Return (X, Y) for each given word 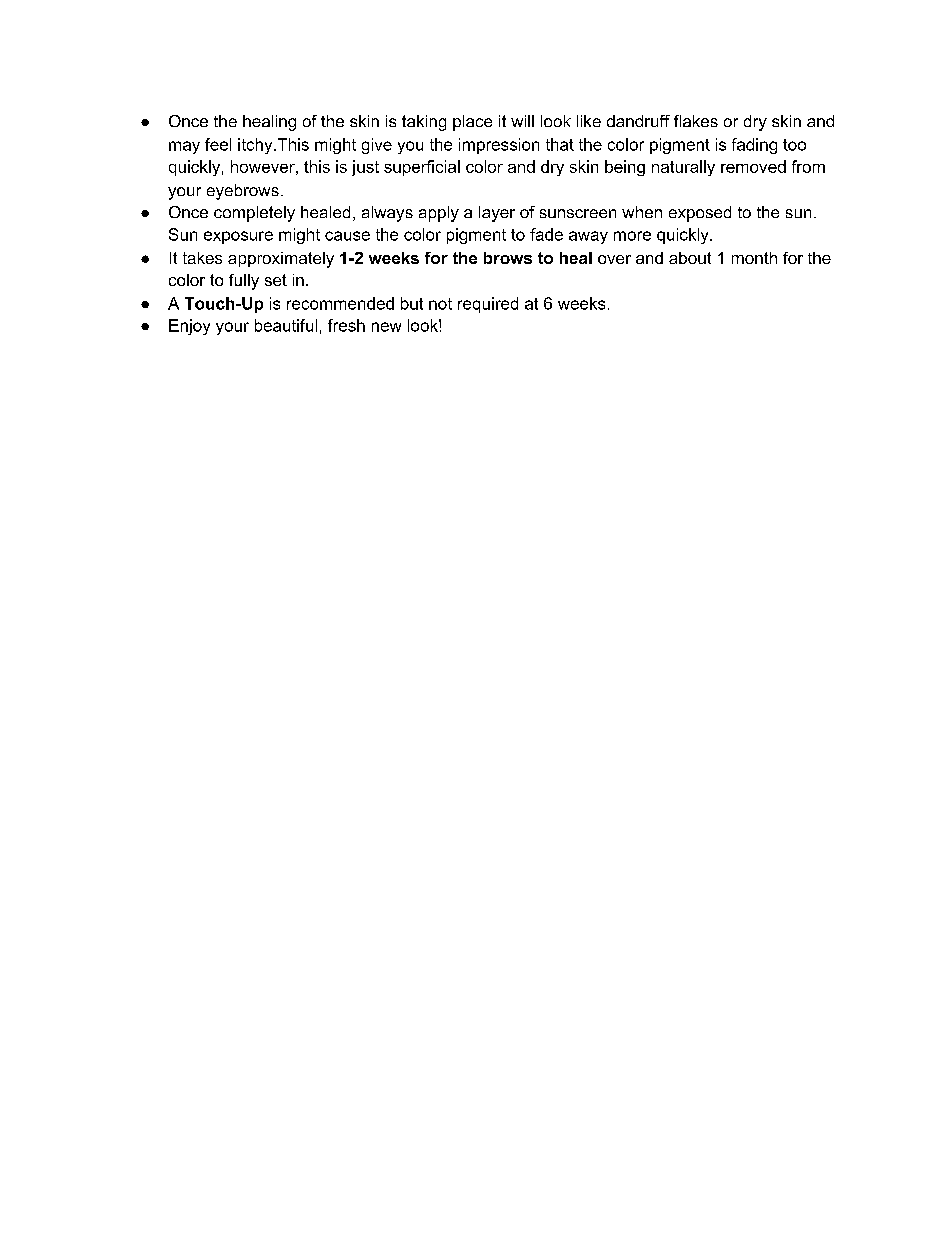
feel (218, 144)
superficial (422, 168)
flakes (696, 121)
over (614, 259)
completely (254, 214)
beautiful (286, 325)
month (754, 258)
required (488, 305)
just (365, 168)
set (276, 280)
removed (753, 166)
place (472, 123)
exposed (700, 214)
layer (497, 214)
